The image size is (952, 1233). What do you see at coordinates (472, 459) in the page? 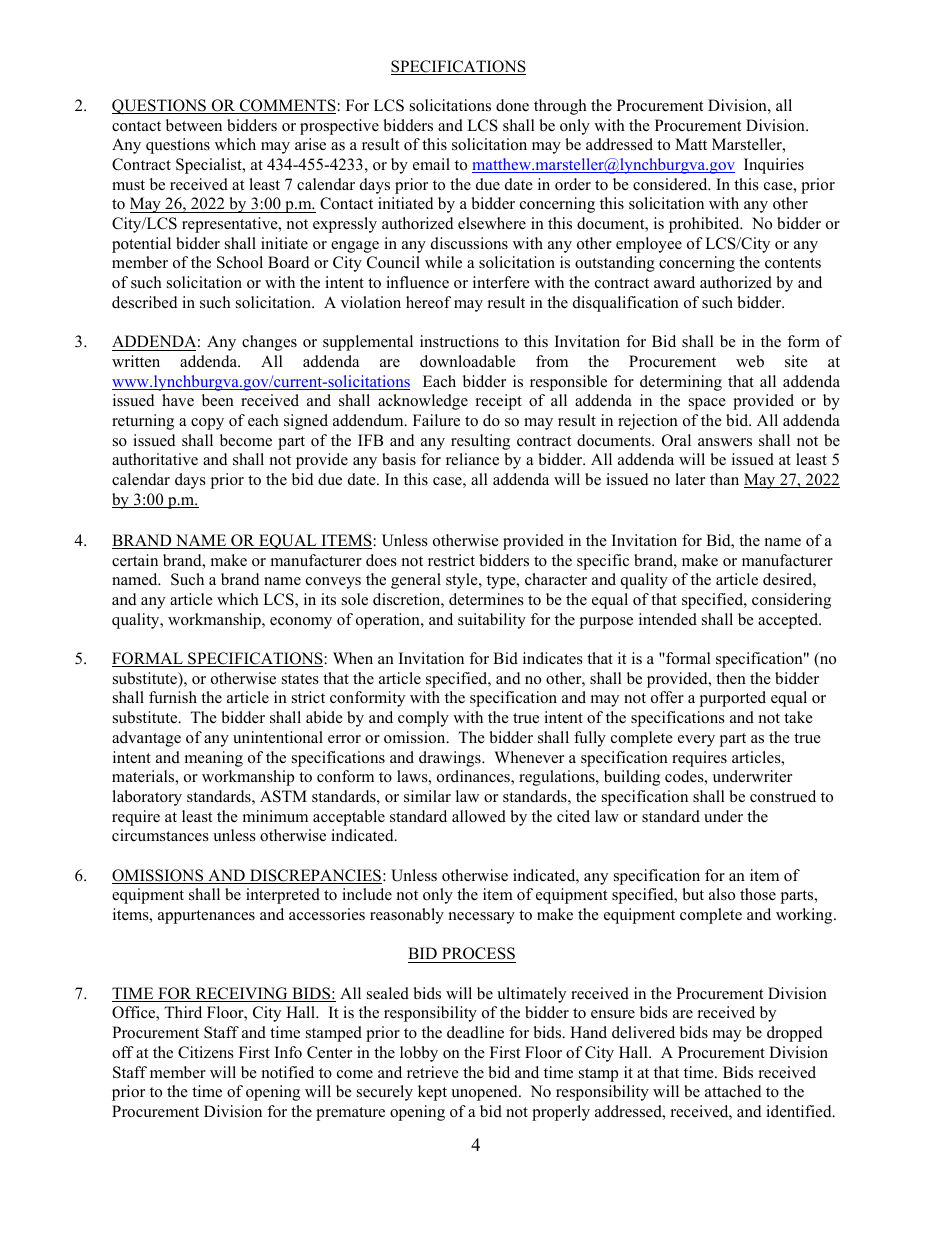
I see `reliance` at bounding box center [472, 459].
